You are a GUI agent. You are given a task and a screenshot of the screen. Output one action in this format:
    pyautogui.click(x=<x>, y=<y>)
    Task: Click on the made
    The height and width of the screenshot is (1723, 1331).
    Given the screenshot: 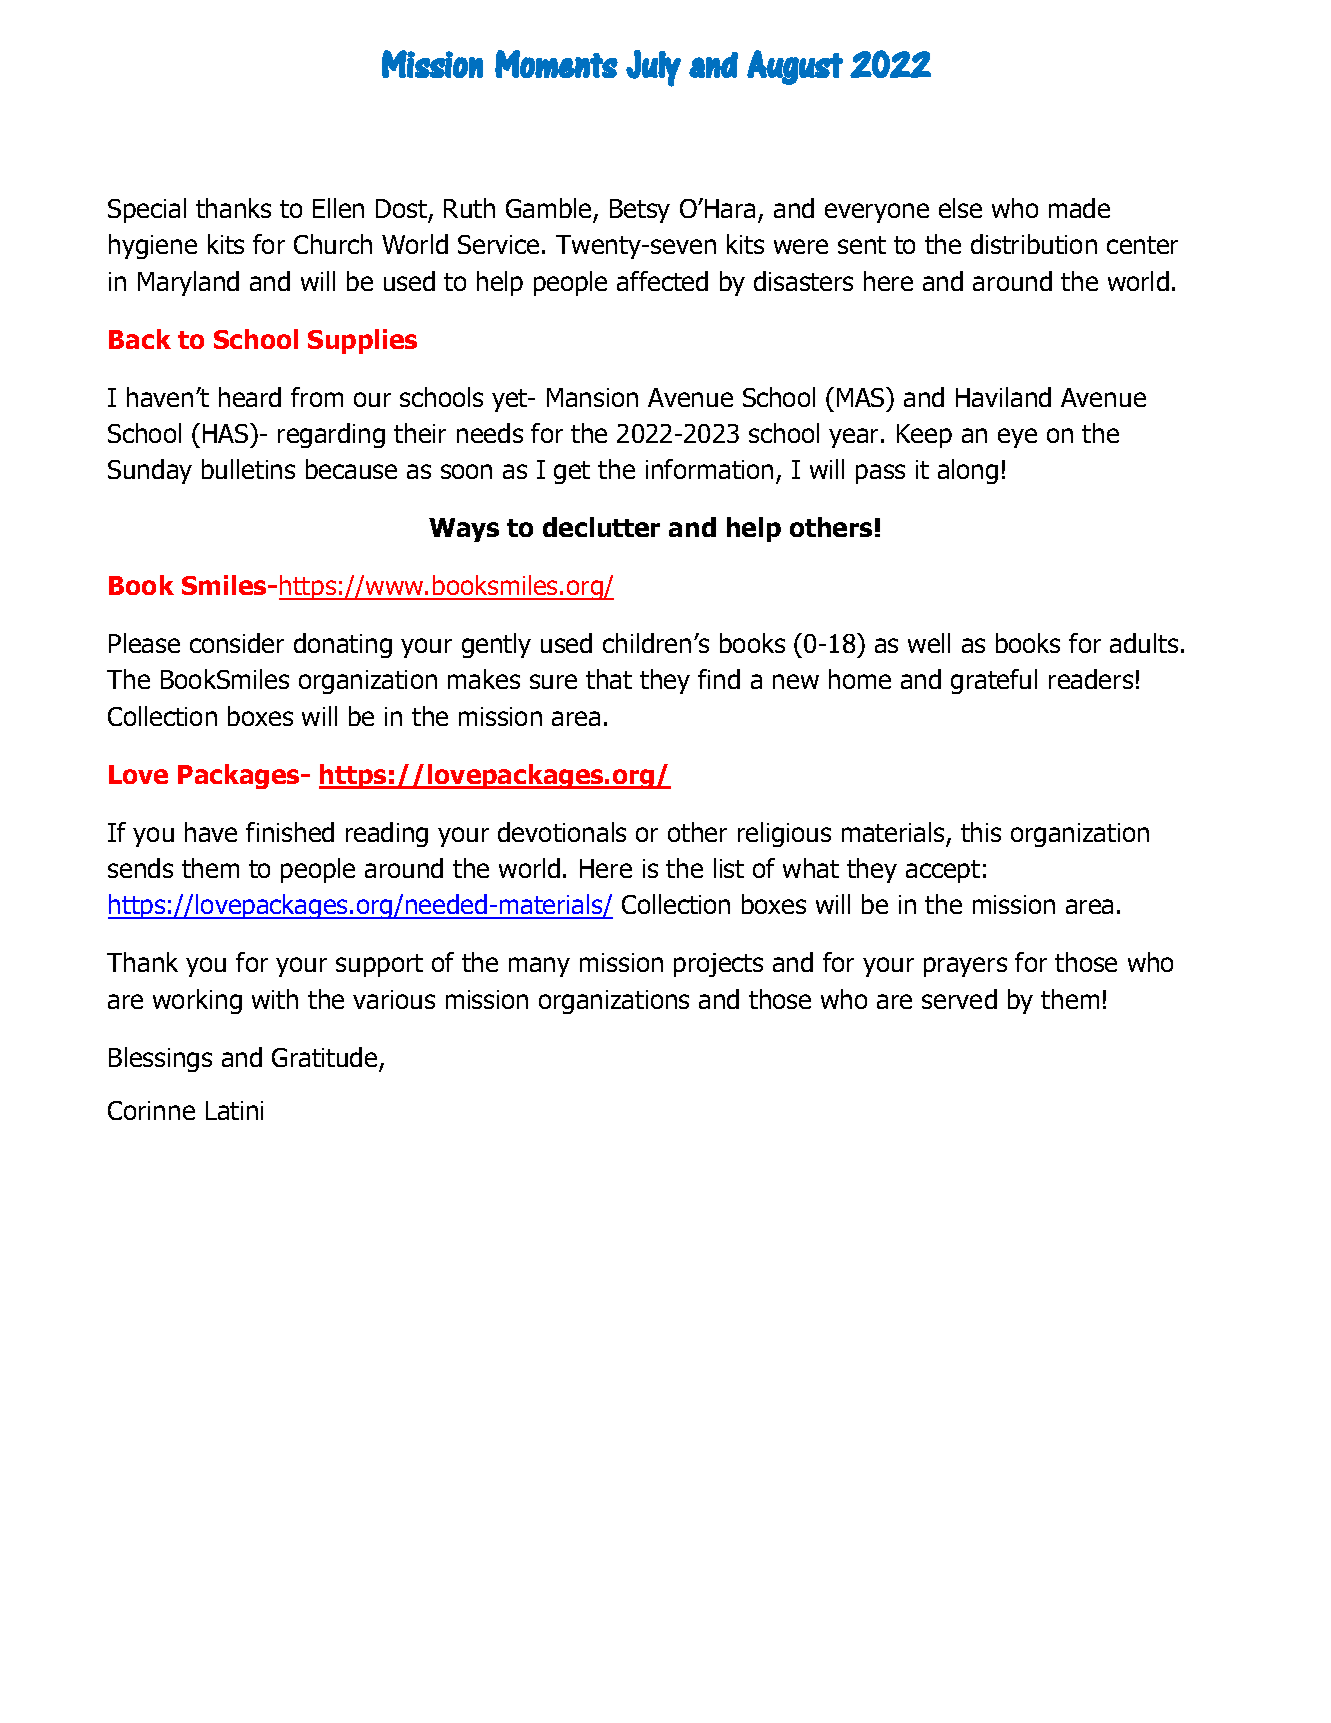 What is the action you would take?
    pyautogui.click(x=1079, y=208)
